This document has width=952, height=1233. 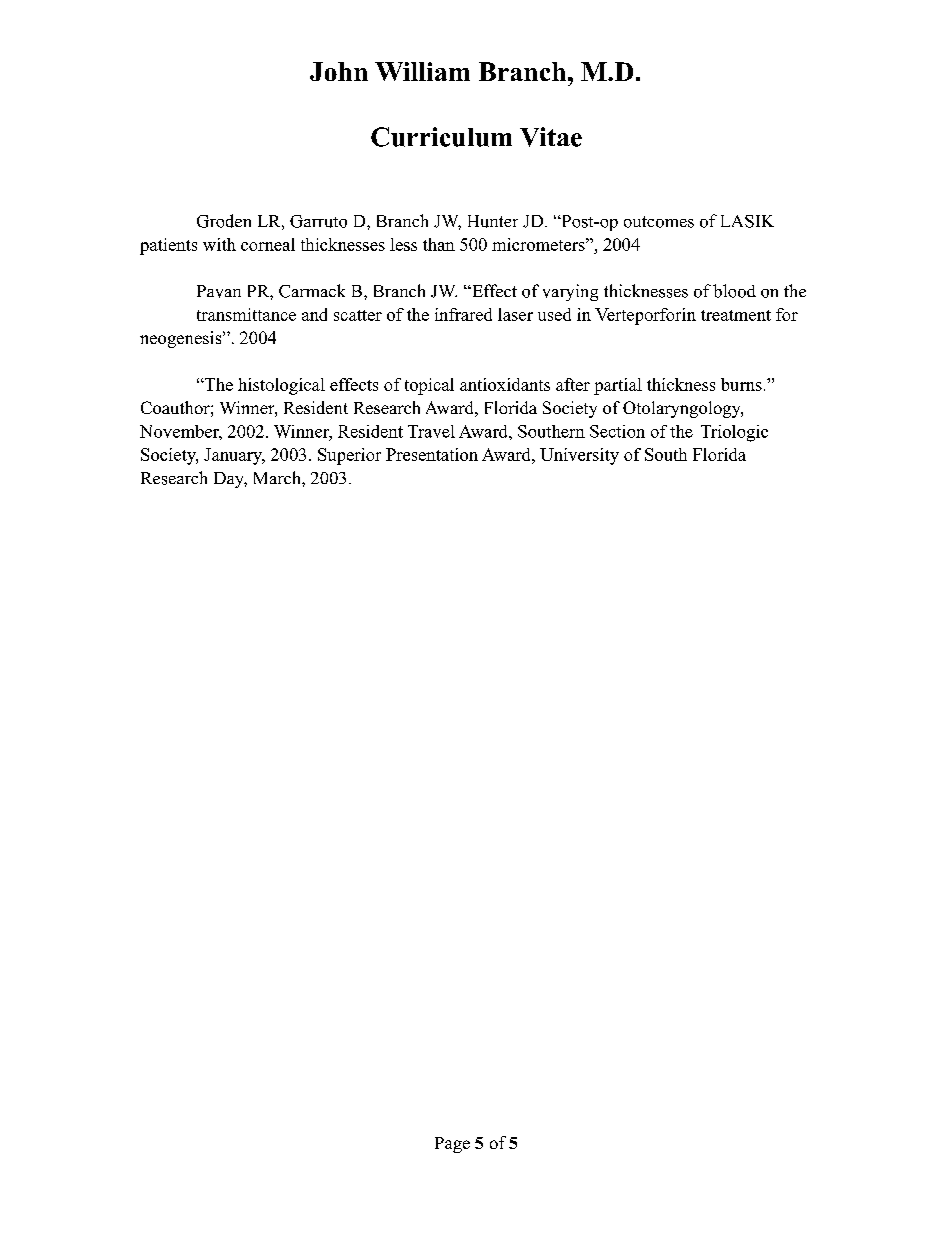 What do you see at coordinates (278, 477) in the document?
I see `March` at bounding box center [278, 477].
